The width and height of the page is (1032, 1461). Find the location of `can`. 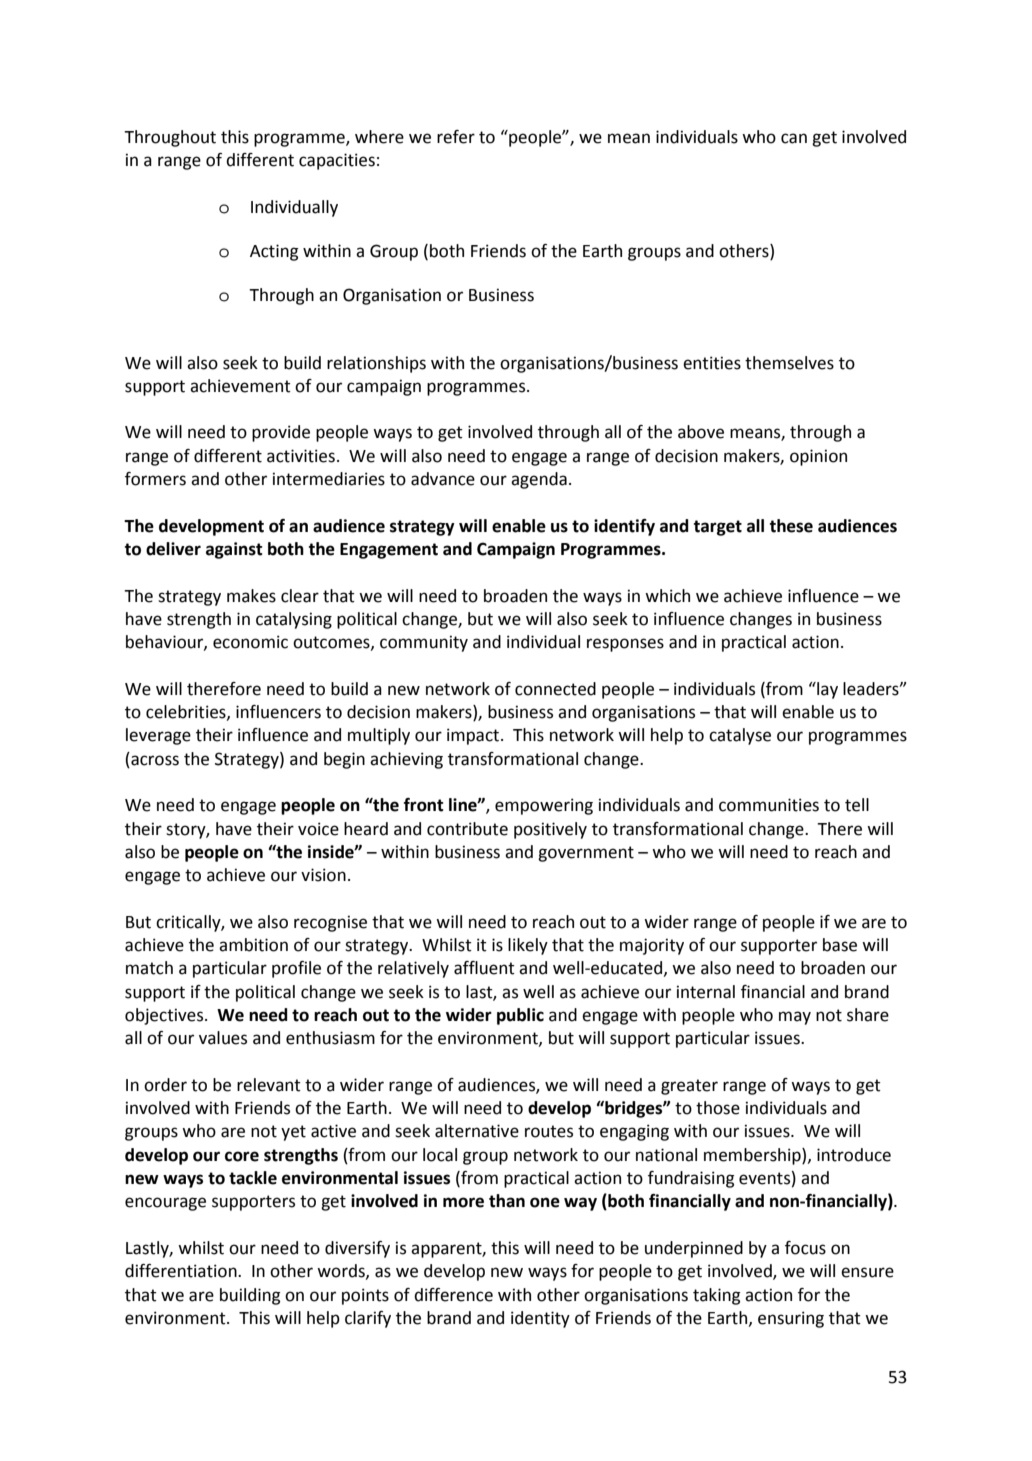

can is located at coordinates (794, 138).
